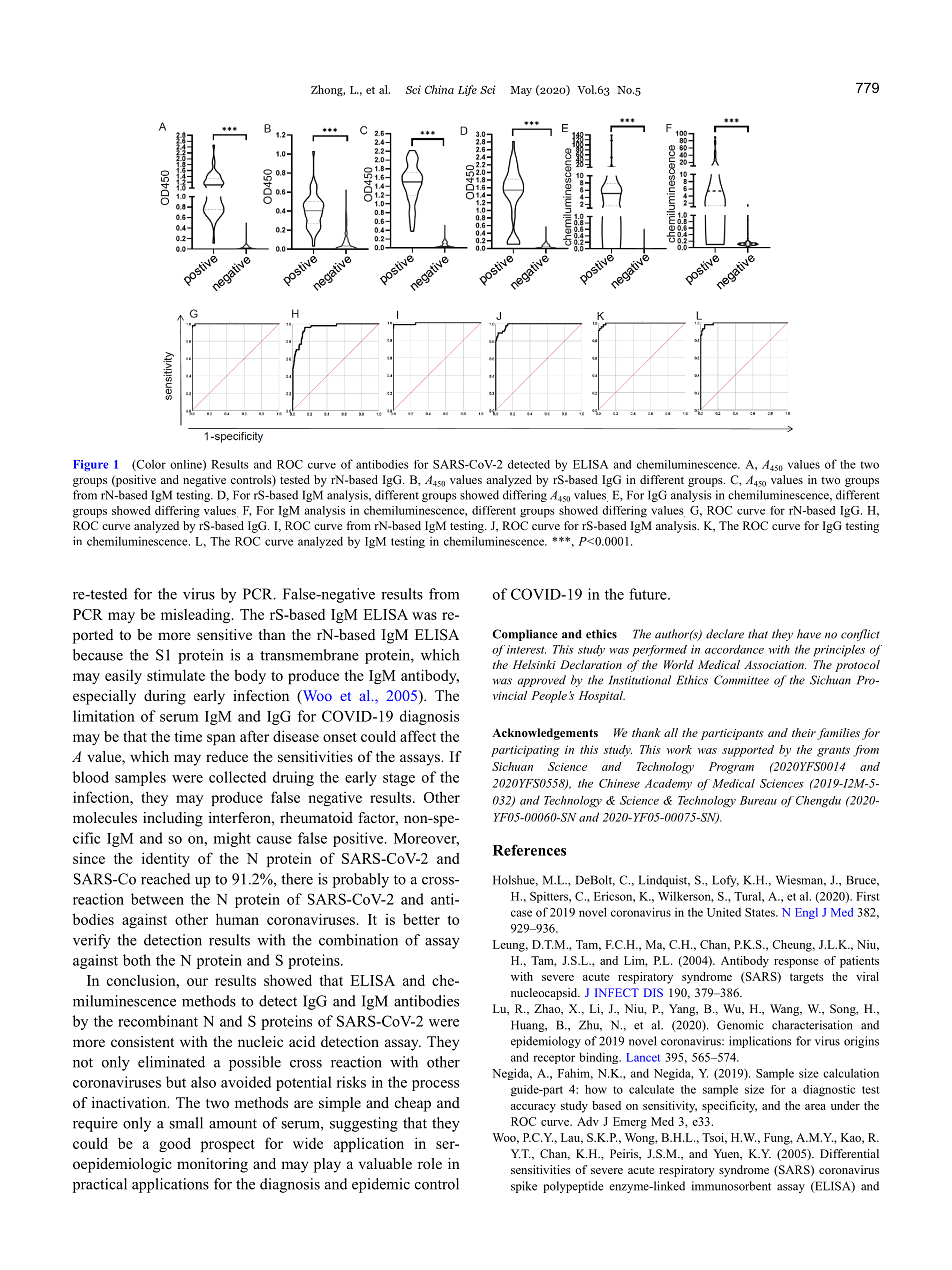 The height and width of the screenshot is (1270, 952). Describe the element at coordinates (175, 1144) in the screenshot. I see `good` at that location.
